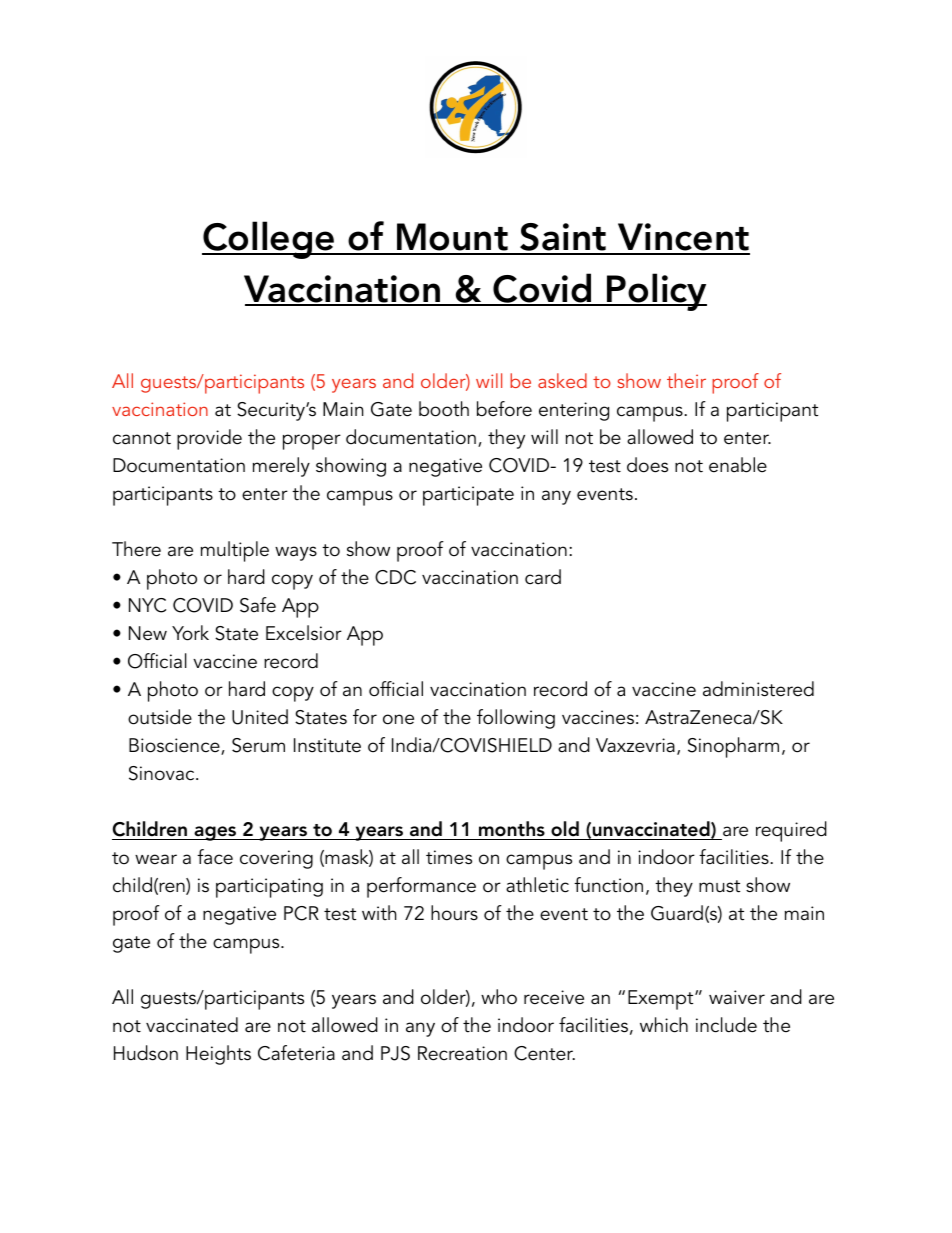 The image size is (952, 1233). Describe the element at coordinates (738, 465) in the screenshot. I see `enable` at that location.
